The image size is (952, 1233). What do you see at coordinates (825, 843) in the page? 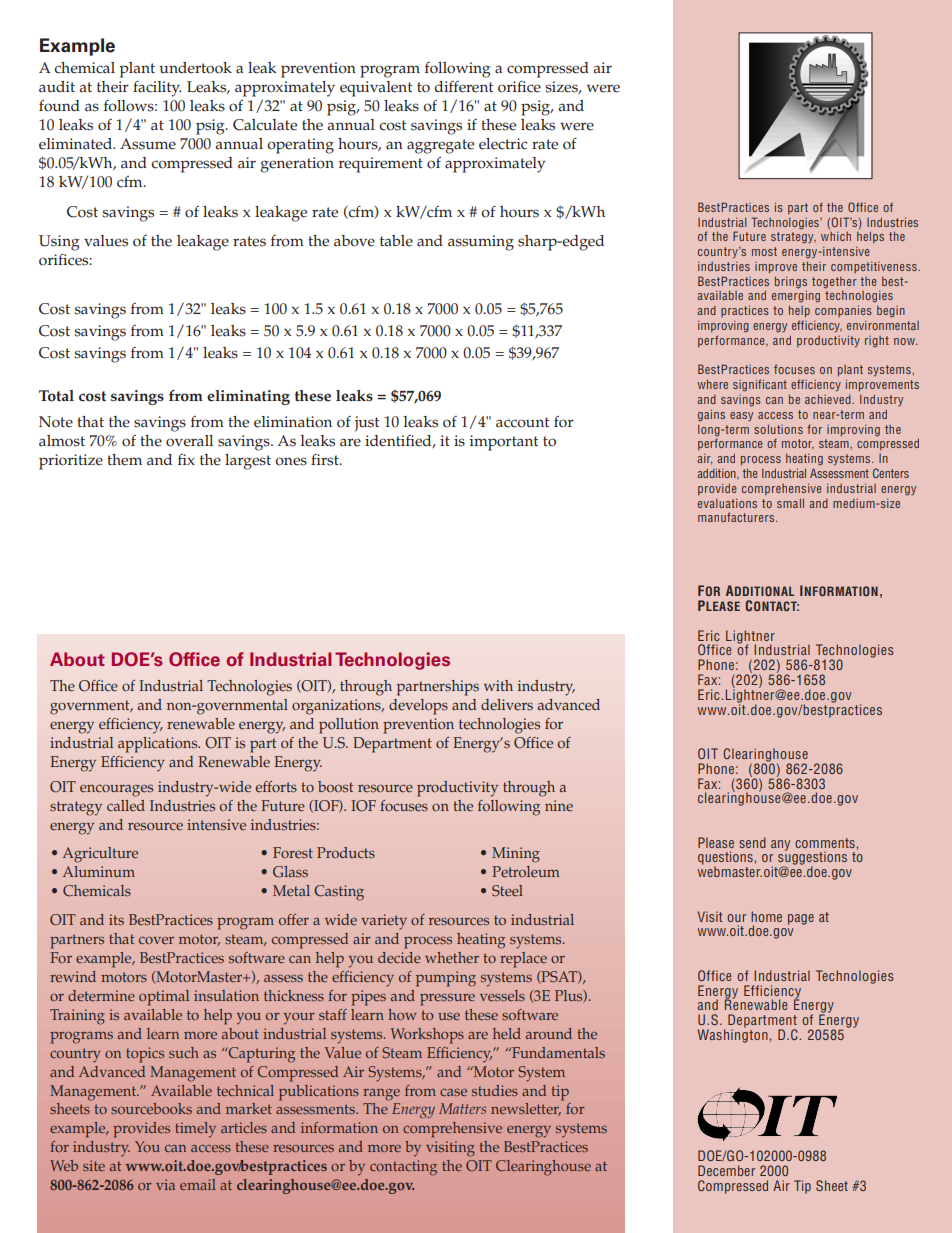
I see `comments` at bounding box center [825, 843].
